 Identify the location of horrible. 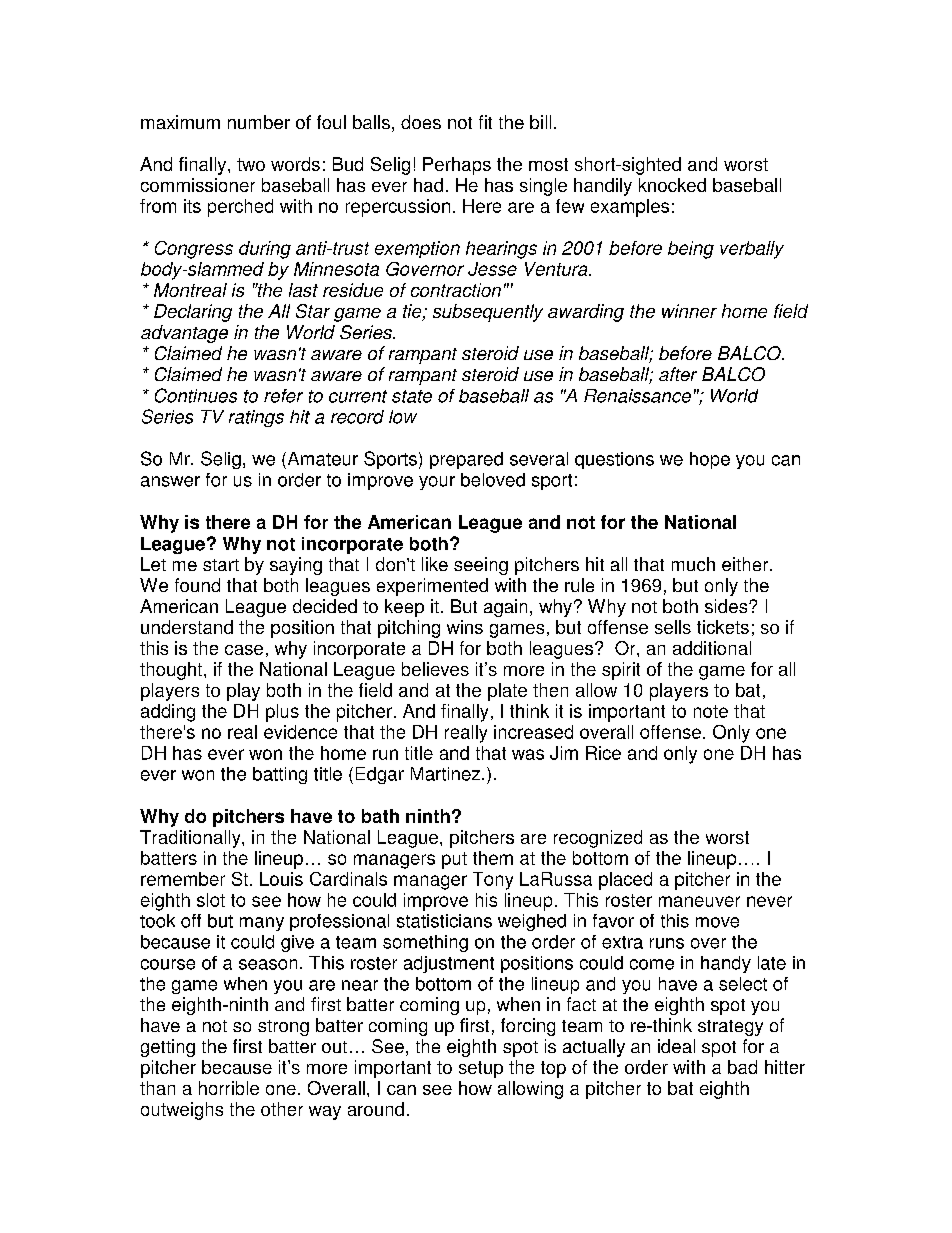
(229, 1088).
